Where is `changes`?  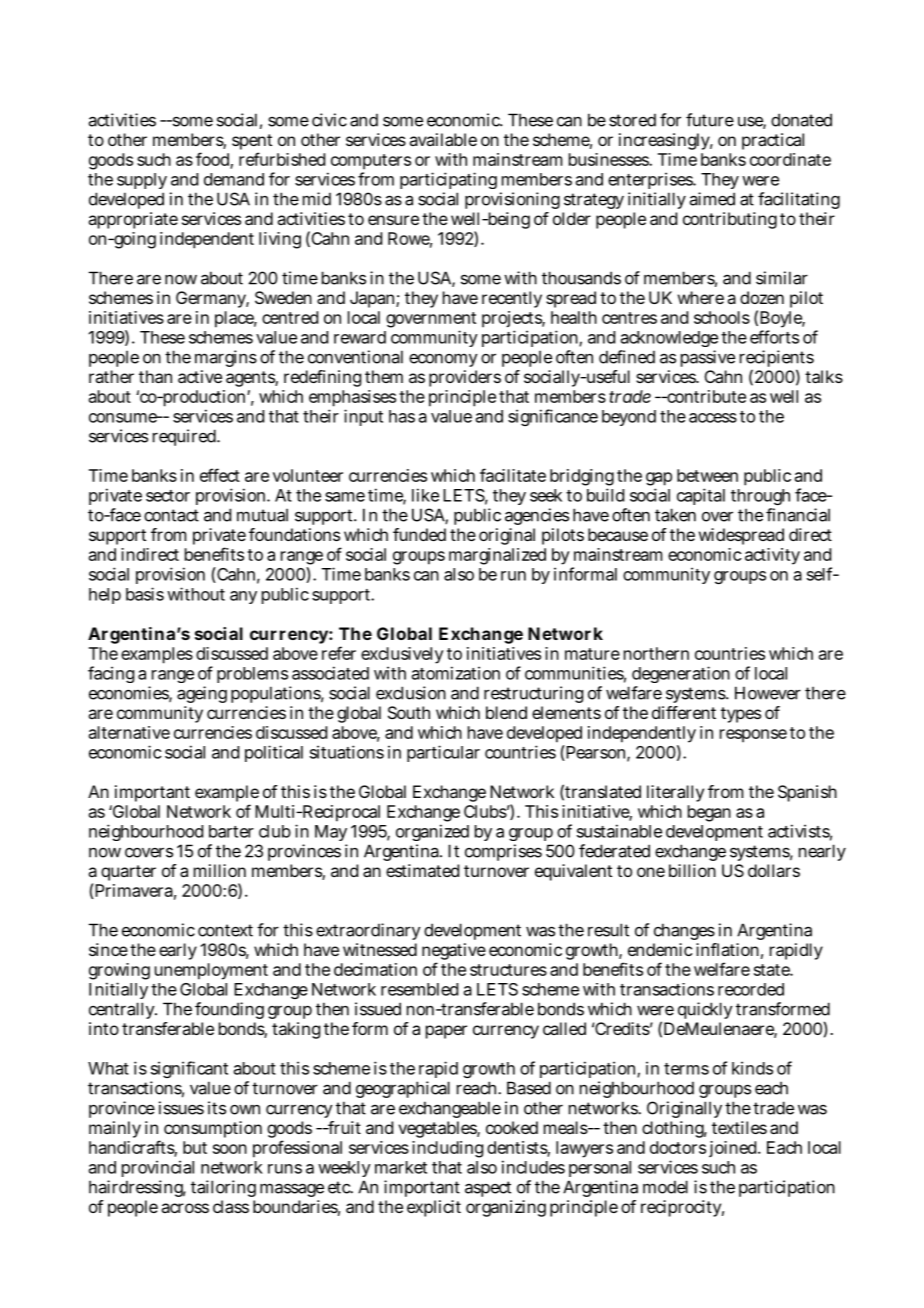 changes is located at coordinates (684, 931).
